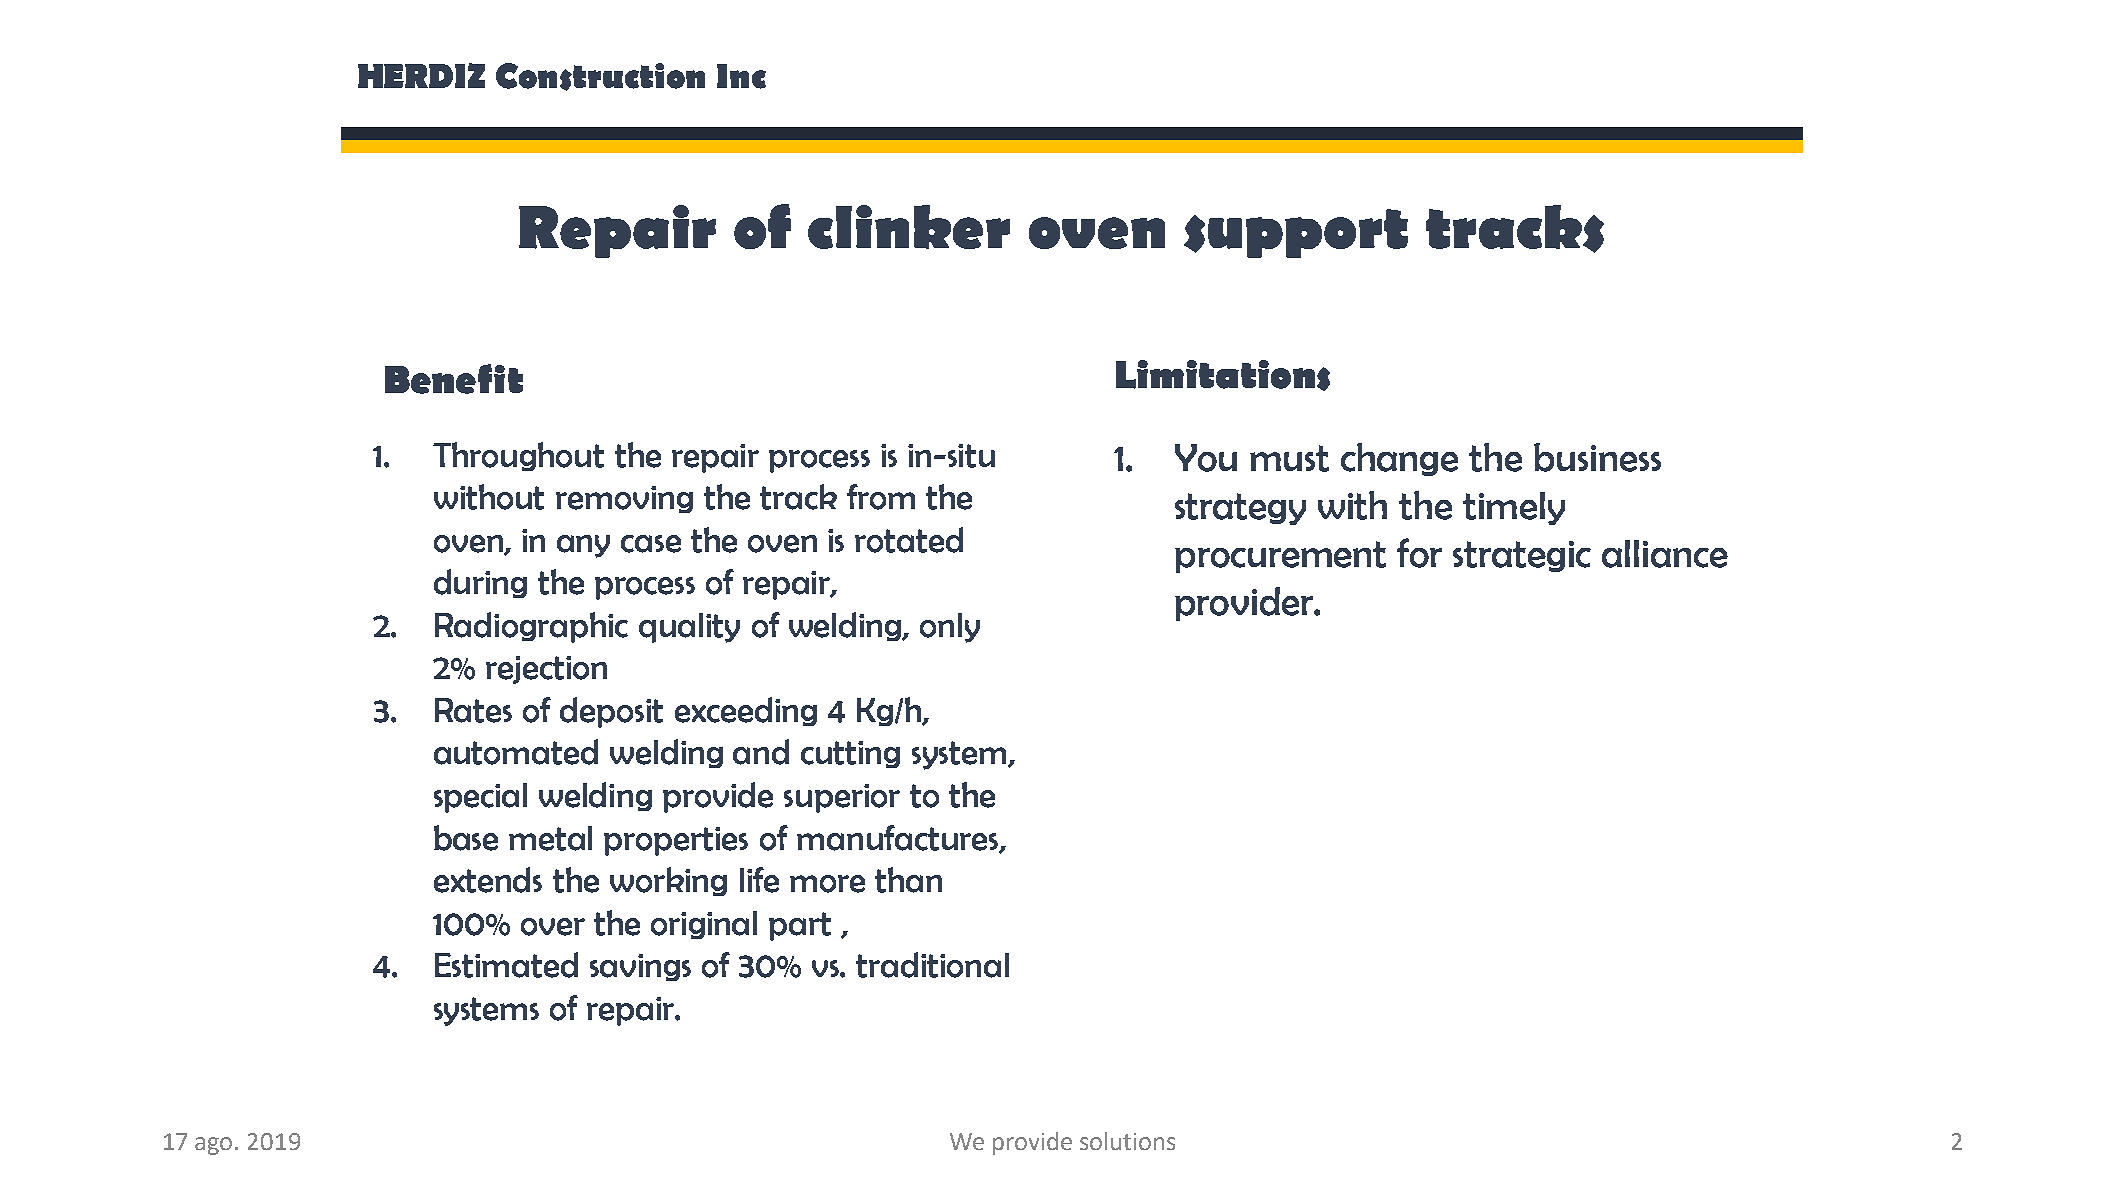 This screenshot has height=1196, width=2126. Describe the element at coordinates (741, 76) in the screenshot. I see `Inc` at that location.
